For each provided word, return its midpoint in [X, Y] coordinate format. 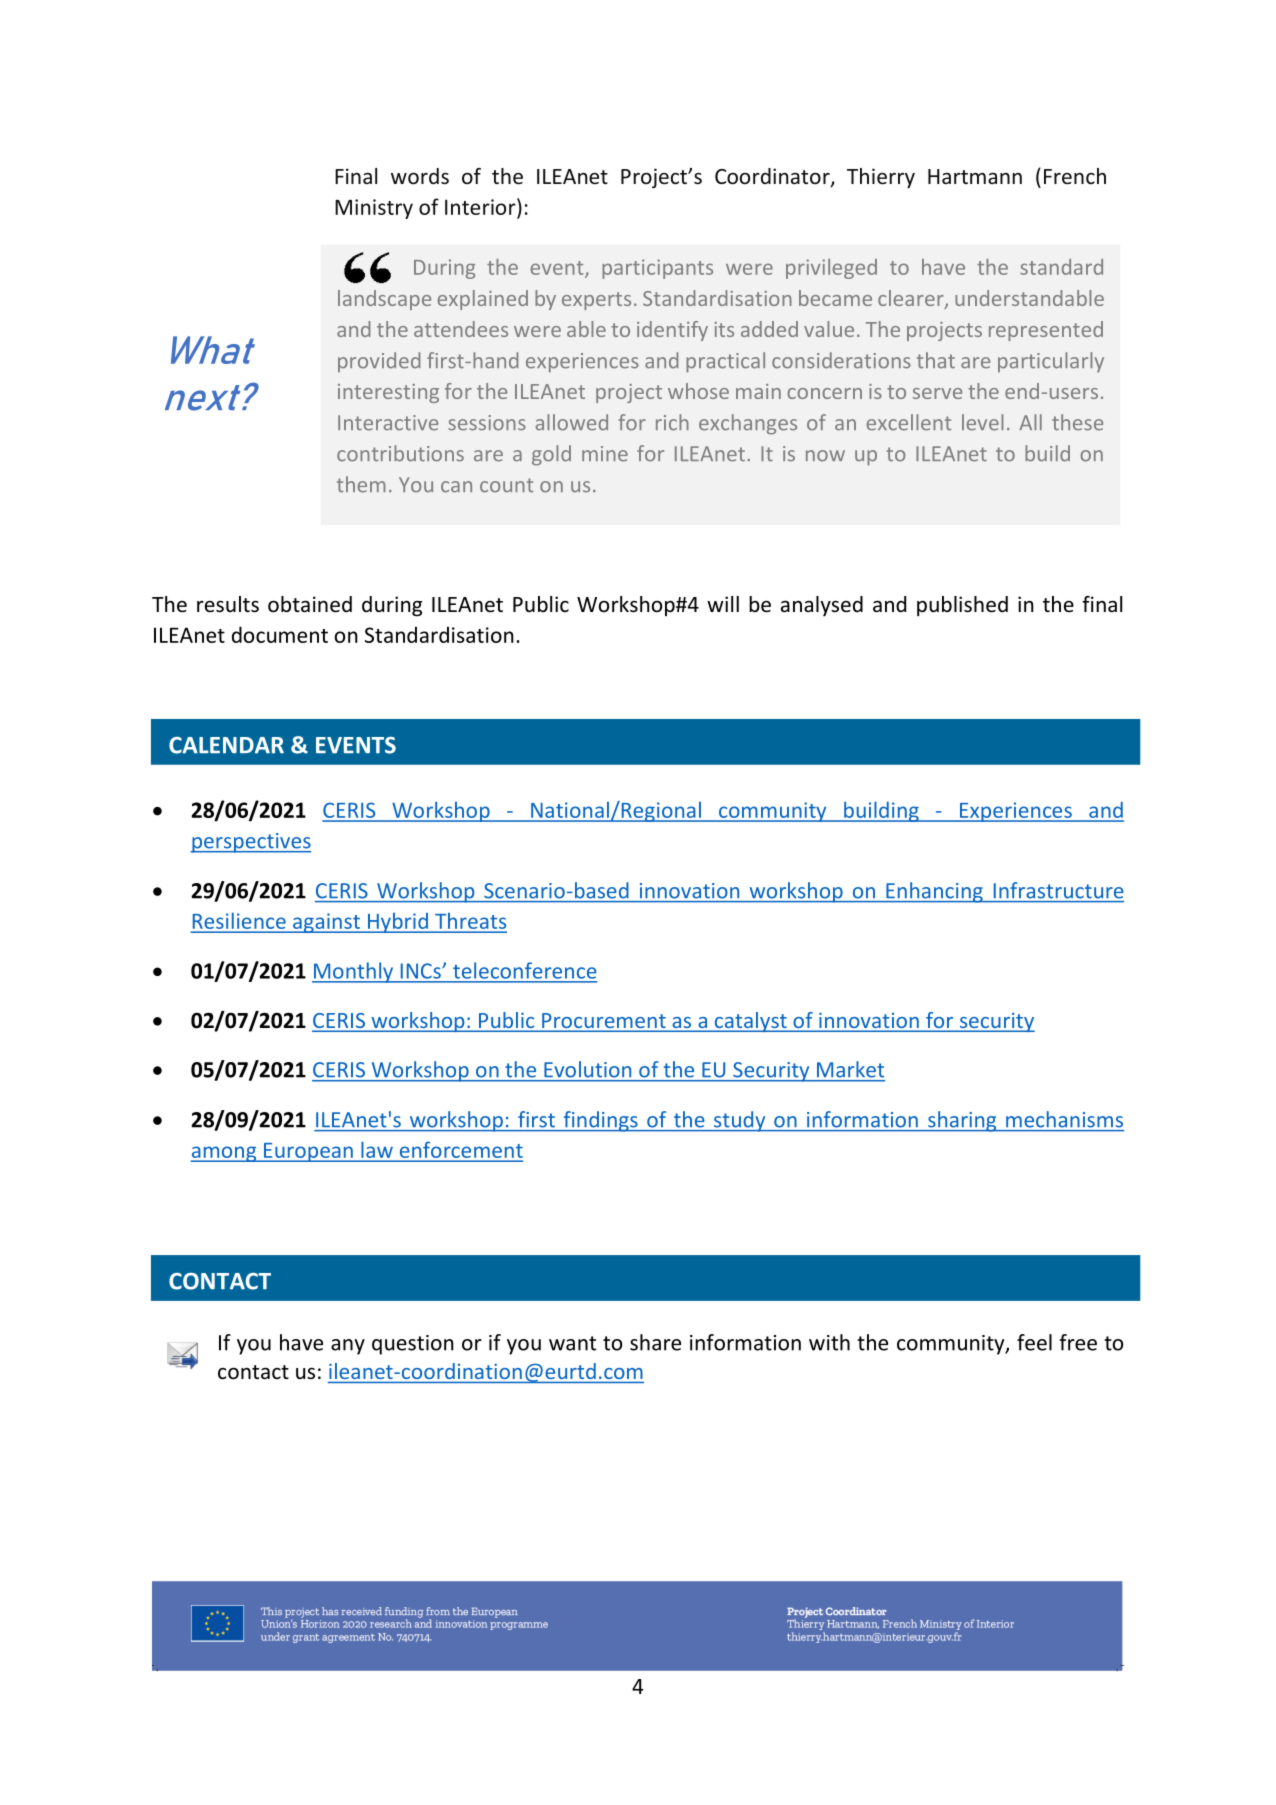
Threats [470, 922]
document [280, 634]
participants [657, 269]
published [962, 606]
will [723, 604]
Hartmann [975, 176]
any [348, 1347]
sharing [962, 1121]
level [983, 422]
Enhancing [934, 892]
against [326, 923]
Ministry [374, 209]
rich [672, 422]
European [308, 1152]
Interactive [388, 423]
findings [600, 1121]
